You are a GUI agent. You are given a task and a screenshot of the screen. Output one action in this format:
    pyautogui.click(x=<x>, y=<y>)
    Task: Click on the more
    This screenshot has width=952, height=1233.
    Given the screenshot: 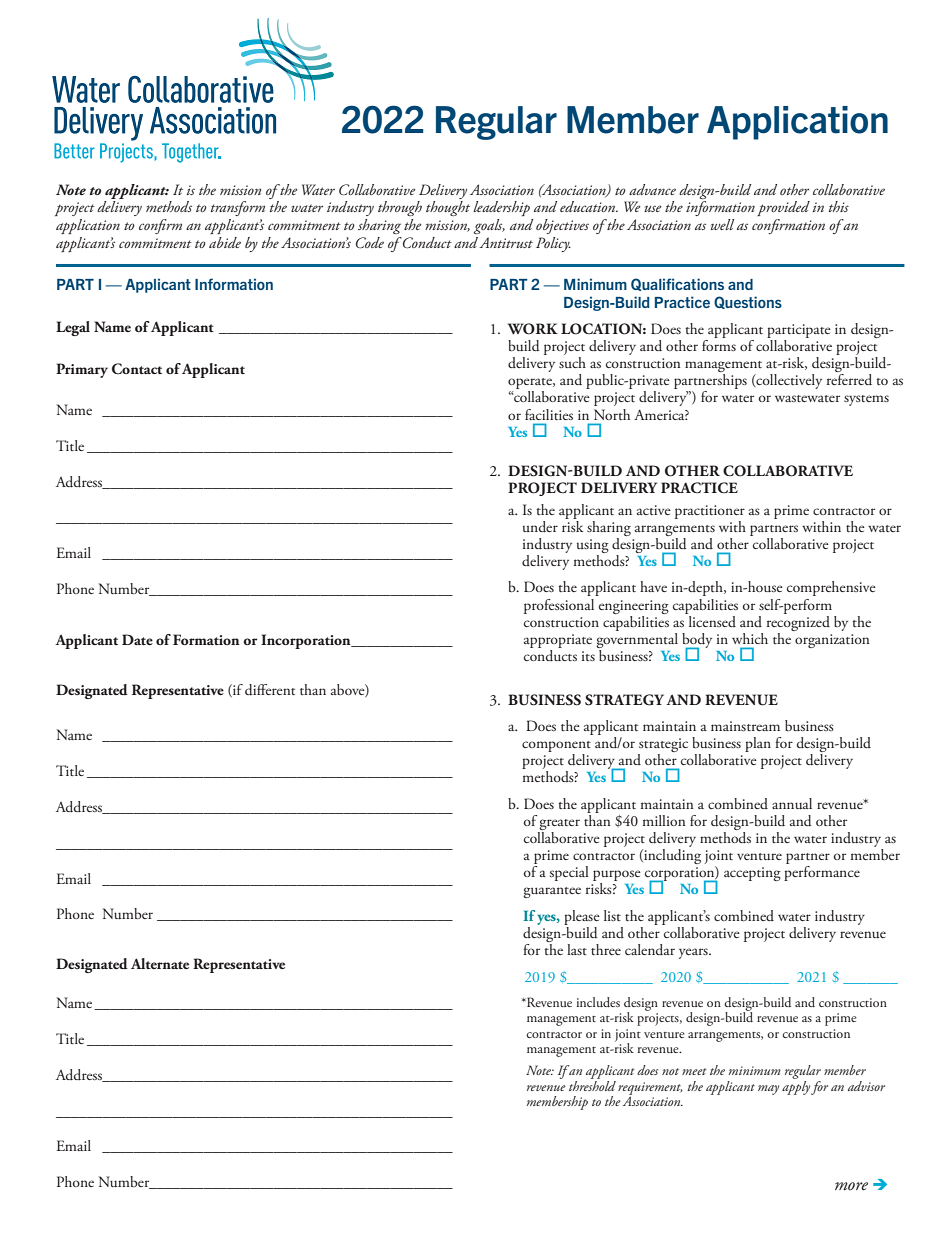 What is the action you would take?
    pyautogui.click(x=851, y=1186)
